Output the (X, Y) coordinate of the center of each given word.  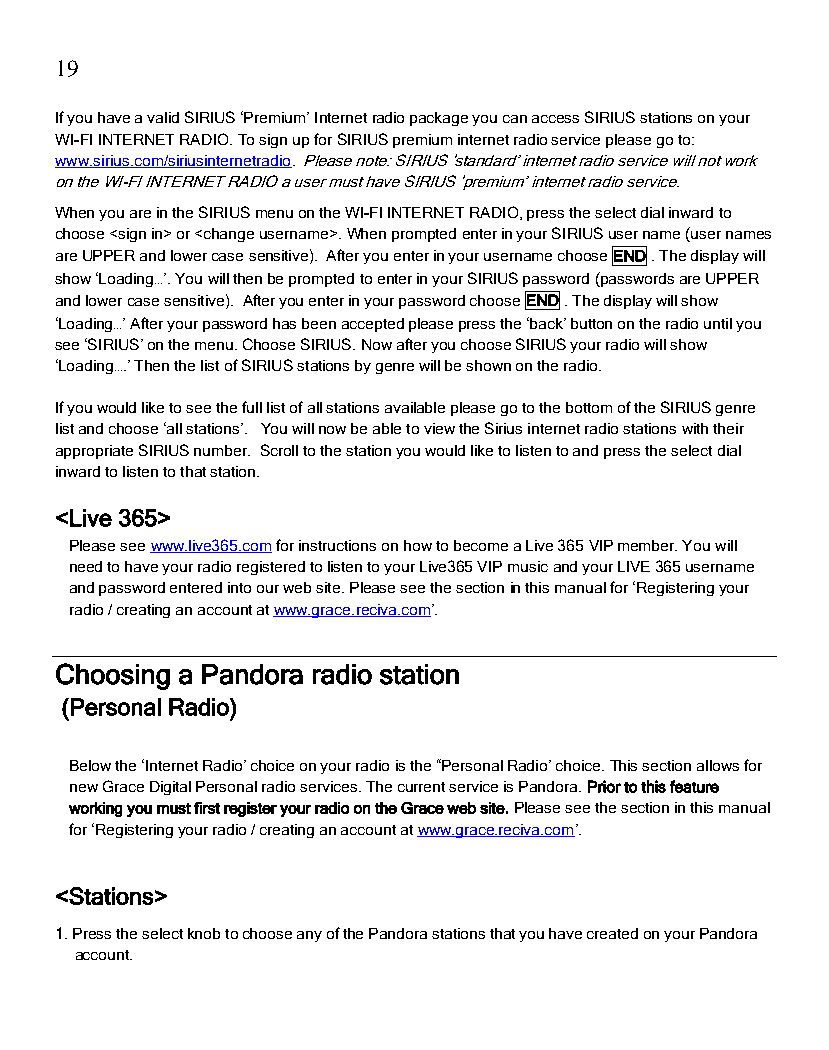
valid (163, 117)
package (439, 119)
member (647, 545)
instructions (337, 545)
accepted (373, 325)
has (284, 323)
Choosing (113, 676)
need (86, 566)
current (421, 787)
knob (204, 933)
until (718, 323)
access (555, 119)
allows (718, 765)
